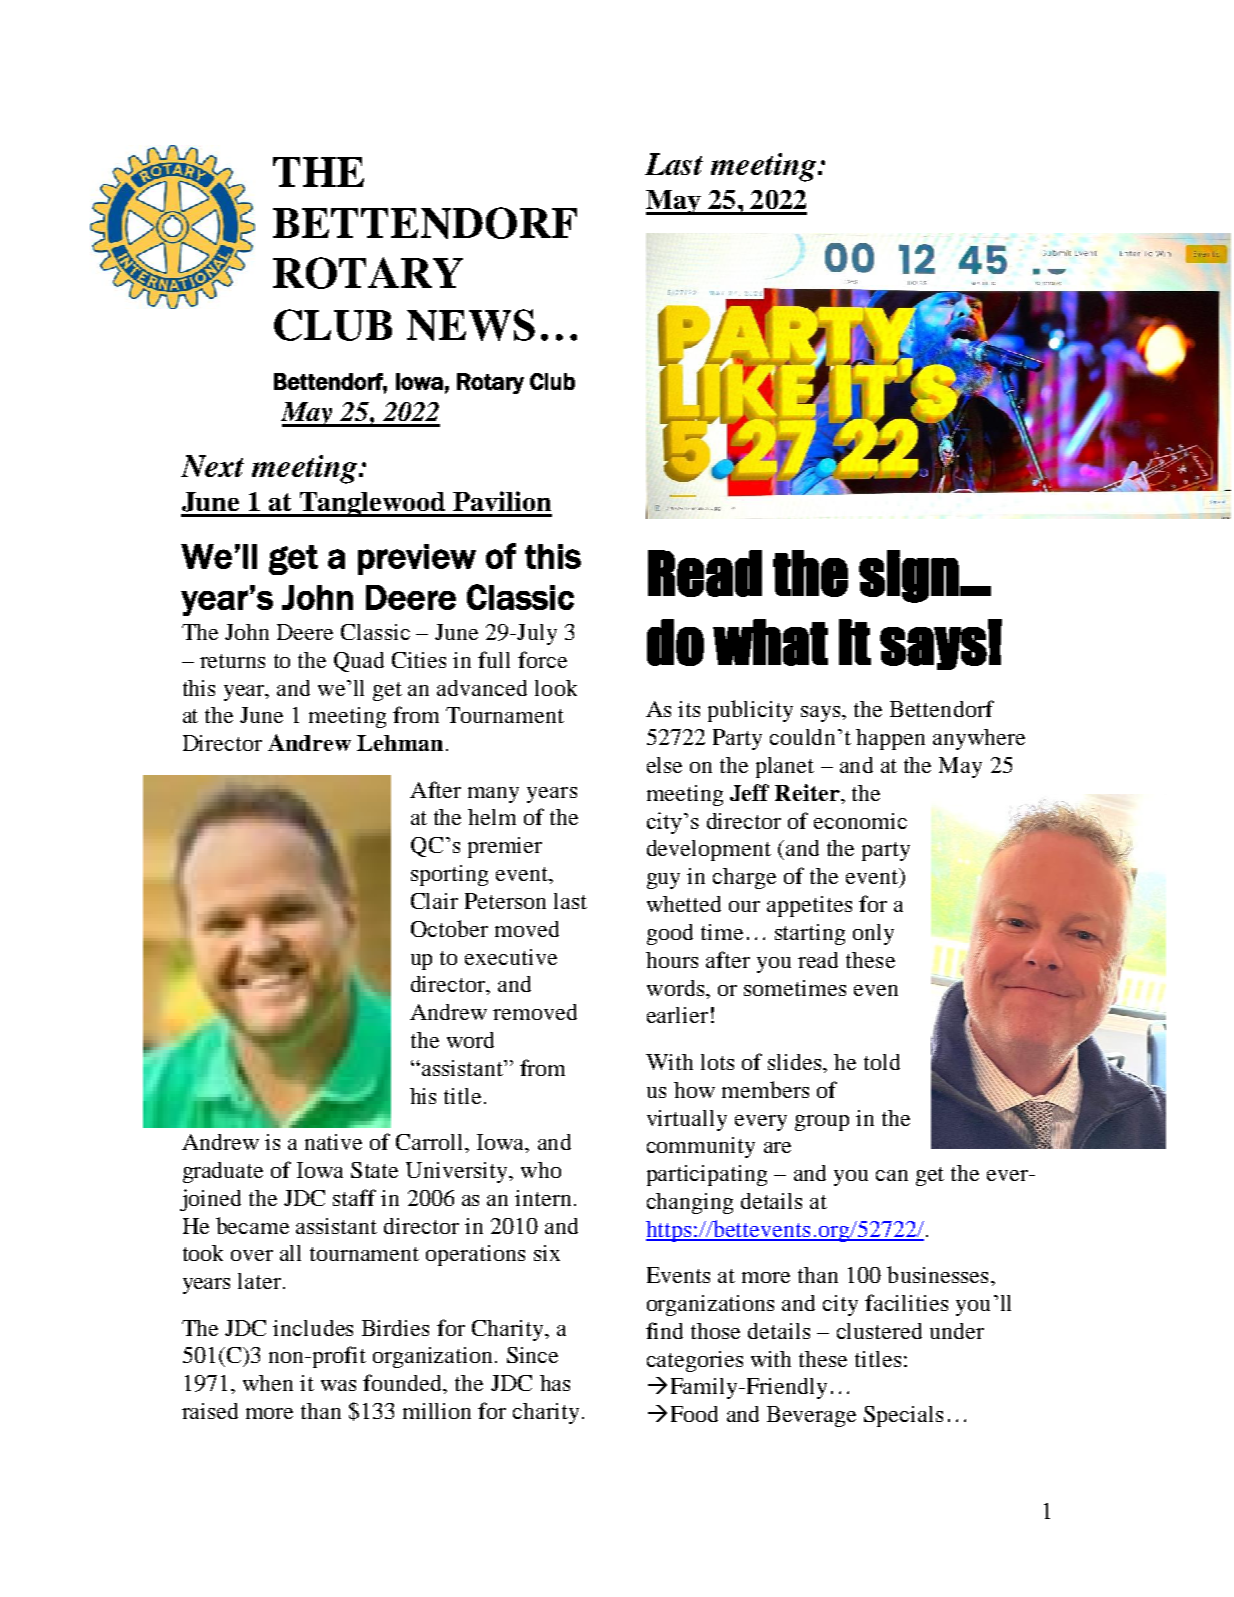  What do you see at coordinates (541, 1170) in the image?
I see `who` at bounding box center [541, 1170].
